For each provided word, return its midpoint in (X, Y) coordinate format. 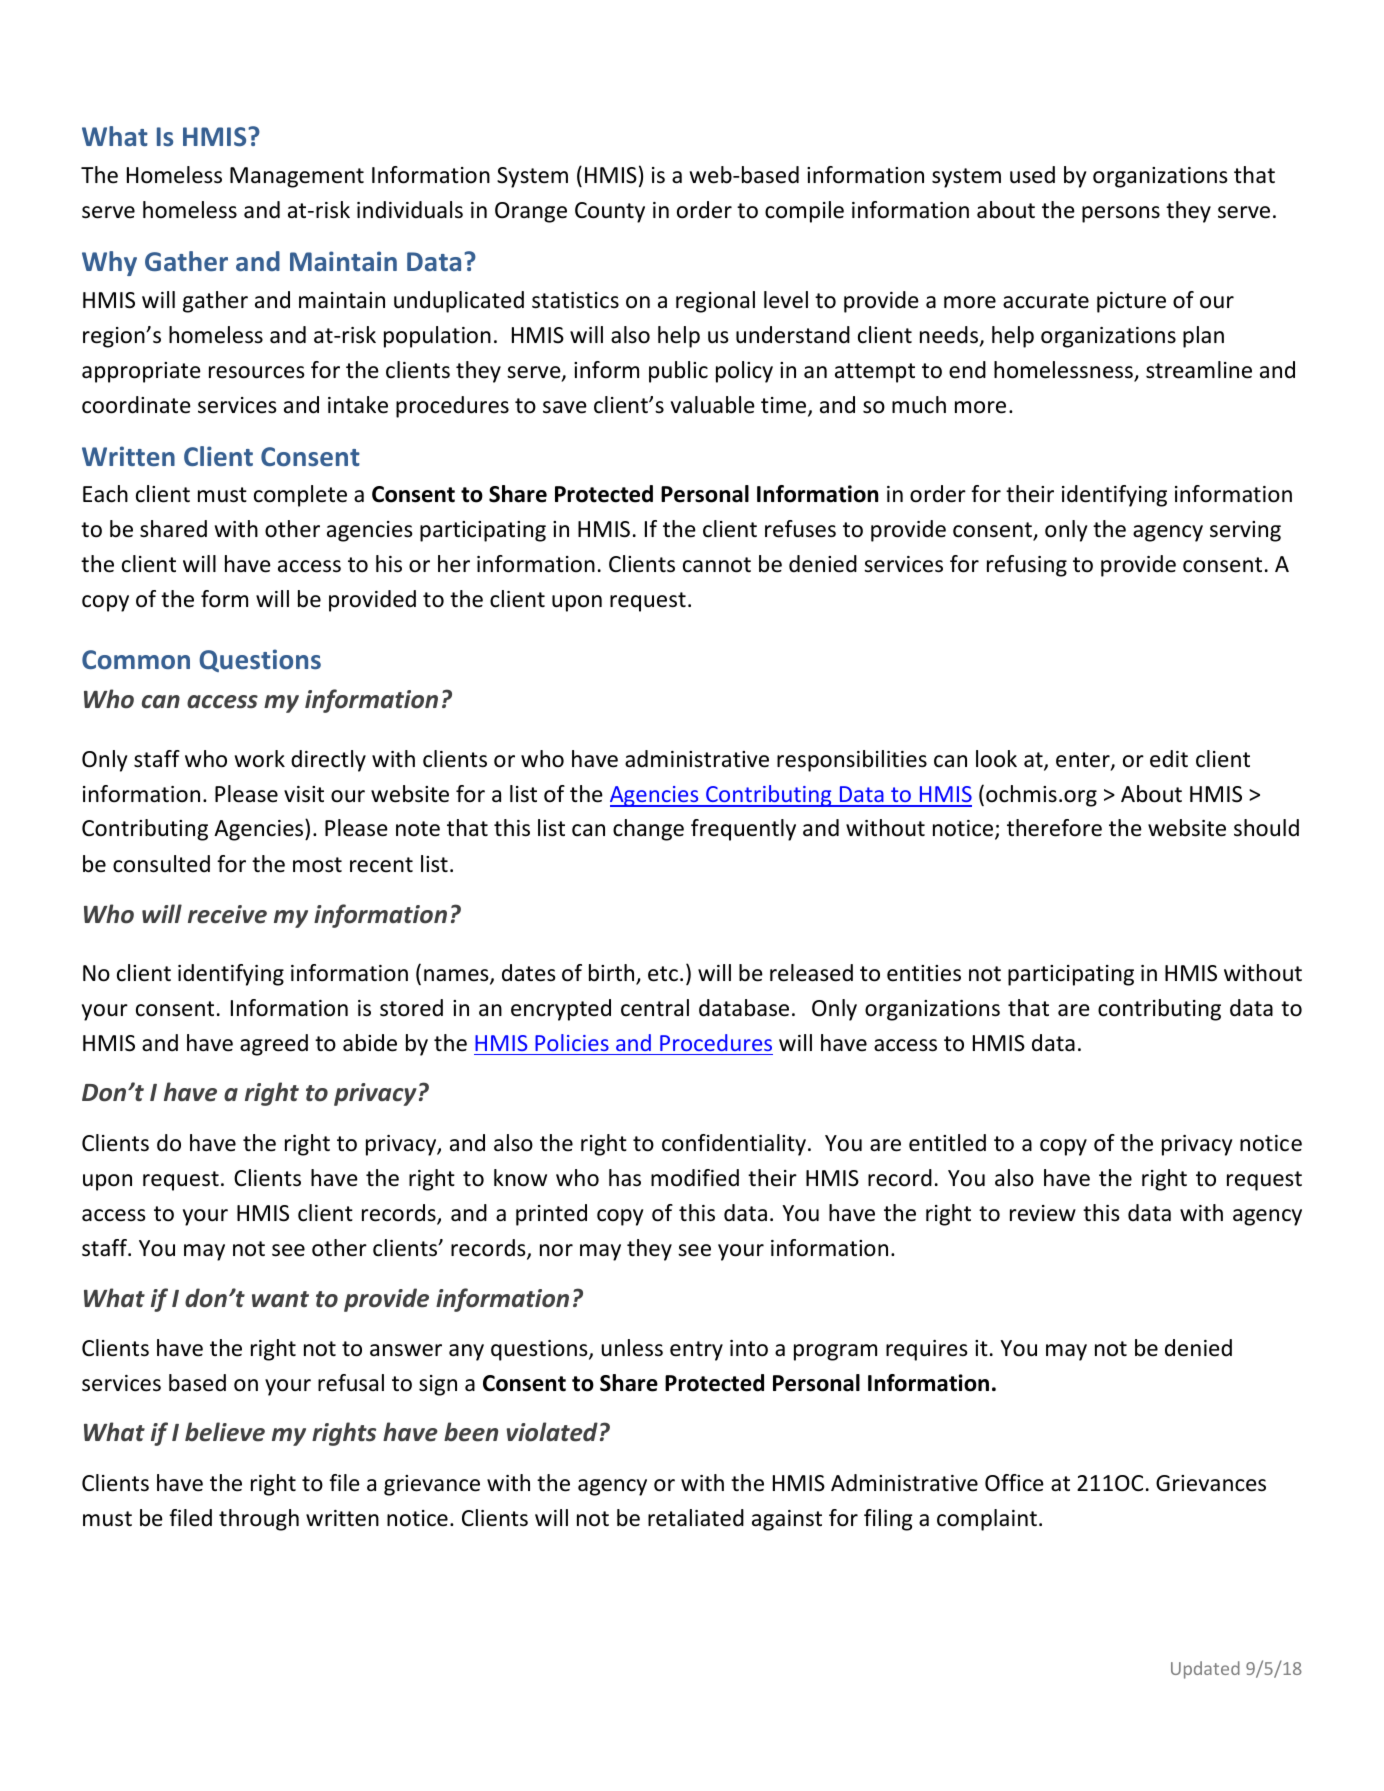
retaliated (696, 1518)
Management (297, 177)
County (610, 212)
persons (1121, 214)
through (259, 1520)
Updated (1205, 1670)
